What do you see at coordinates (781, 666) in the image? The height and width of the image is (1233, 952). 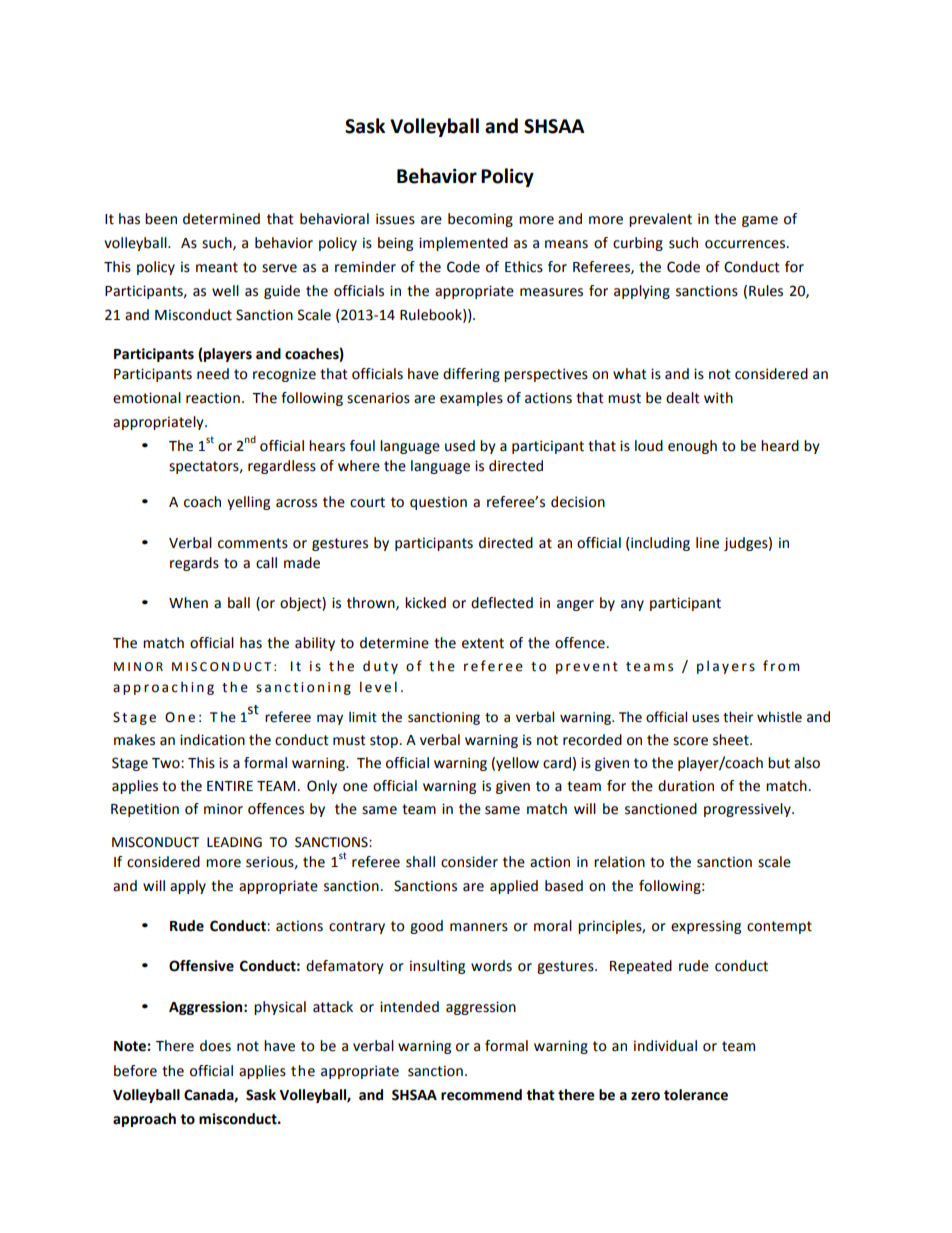 I see `from` at bounding box center [781, 666].
